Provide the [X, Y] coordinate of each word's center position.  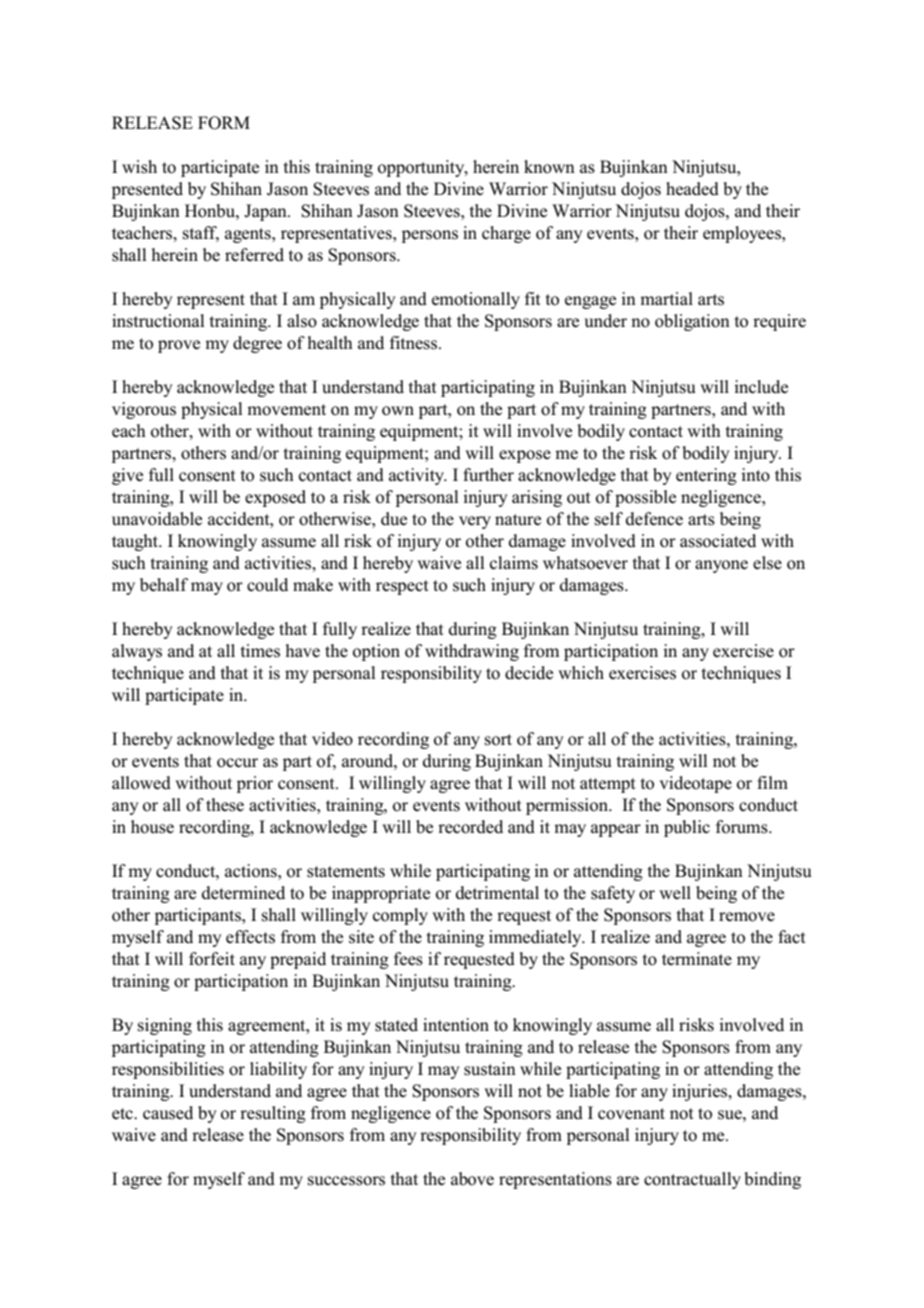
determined [243, 893]
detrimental [497, 893]
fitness [415, 343]
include [761, 387]
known [549, 167]
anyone [721, 566]
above [472, 1179]
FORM [224, 123]
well [675, 892]
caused [168, 1113]
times [260, 651]
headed [692, 189]
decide [529, 673]
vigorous [144, 410]
